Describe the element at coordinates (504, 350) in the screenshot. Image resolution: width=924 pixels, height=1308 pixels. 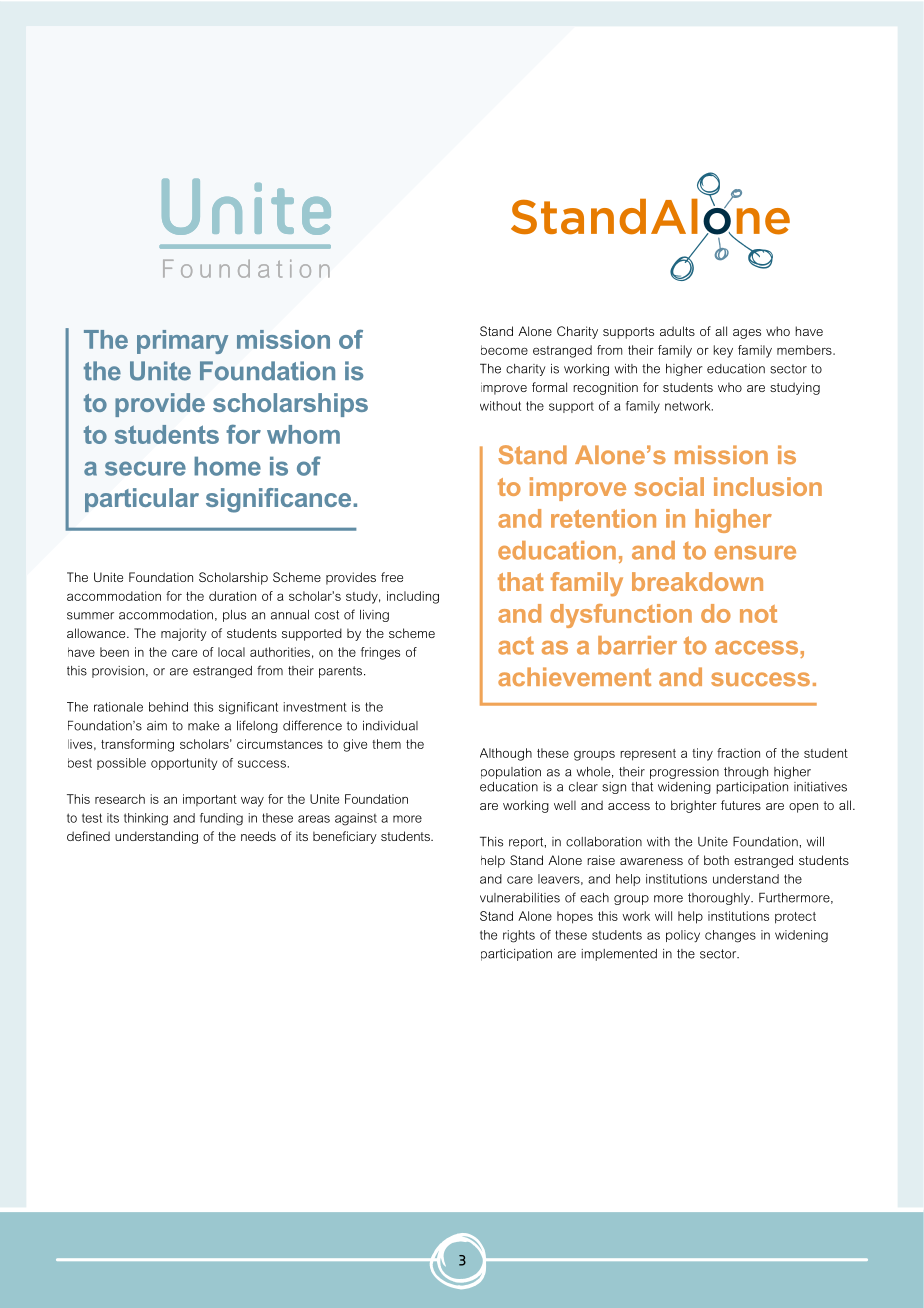
I see `become` at that location.
